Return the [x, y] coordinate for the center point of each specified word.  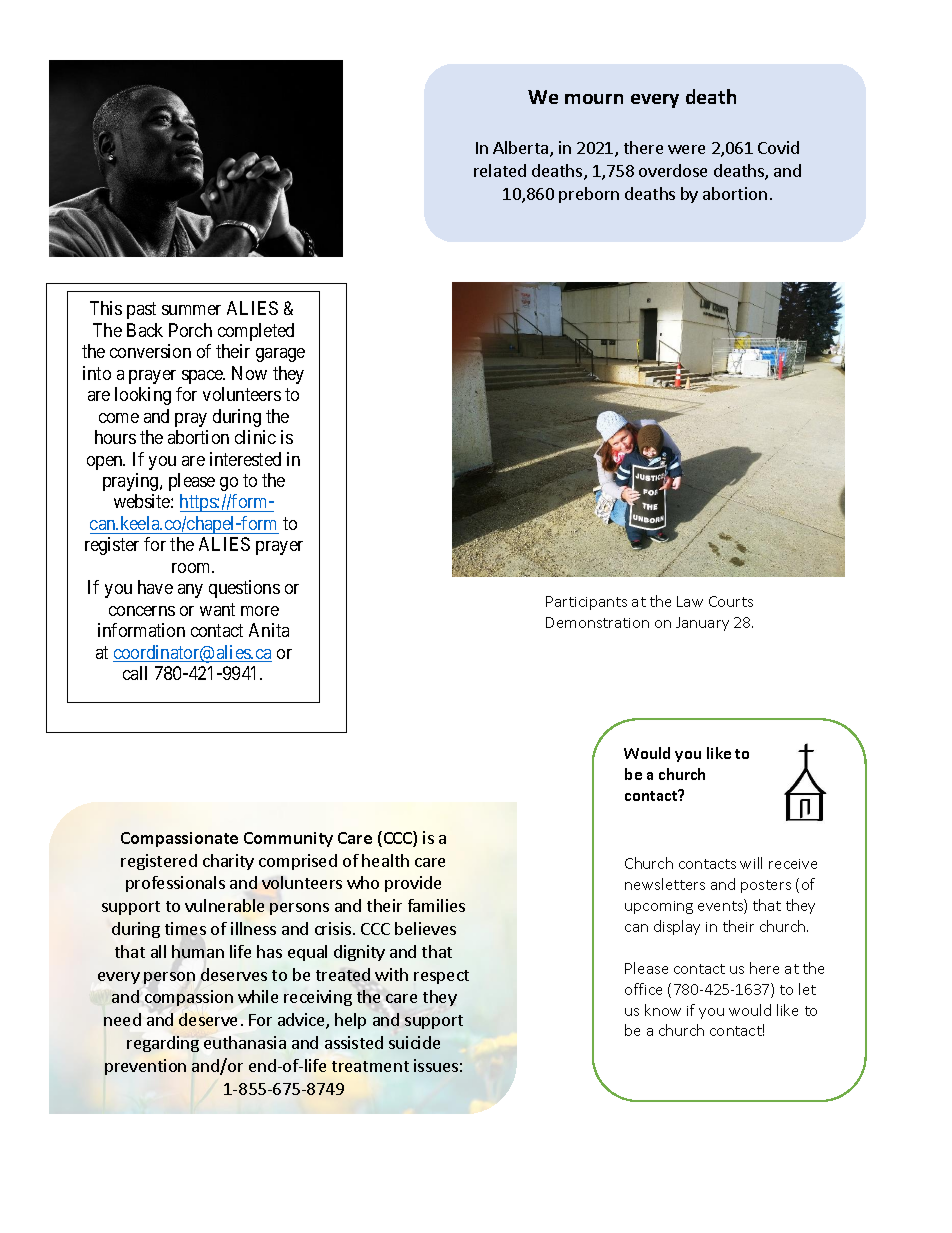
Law [690, 601]
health [385, 860]
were [686, 149]
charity [228, 862]
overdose [673, 170]
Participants [586, 603]
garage [280, 355]
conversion [150, 351]
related [500, 170]
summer [191, 310]
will [751, 863]
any [190, 591]
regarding [163, 1044]
